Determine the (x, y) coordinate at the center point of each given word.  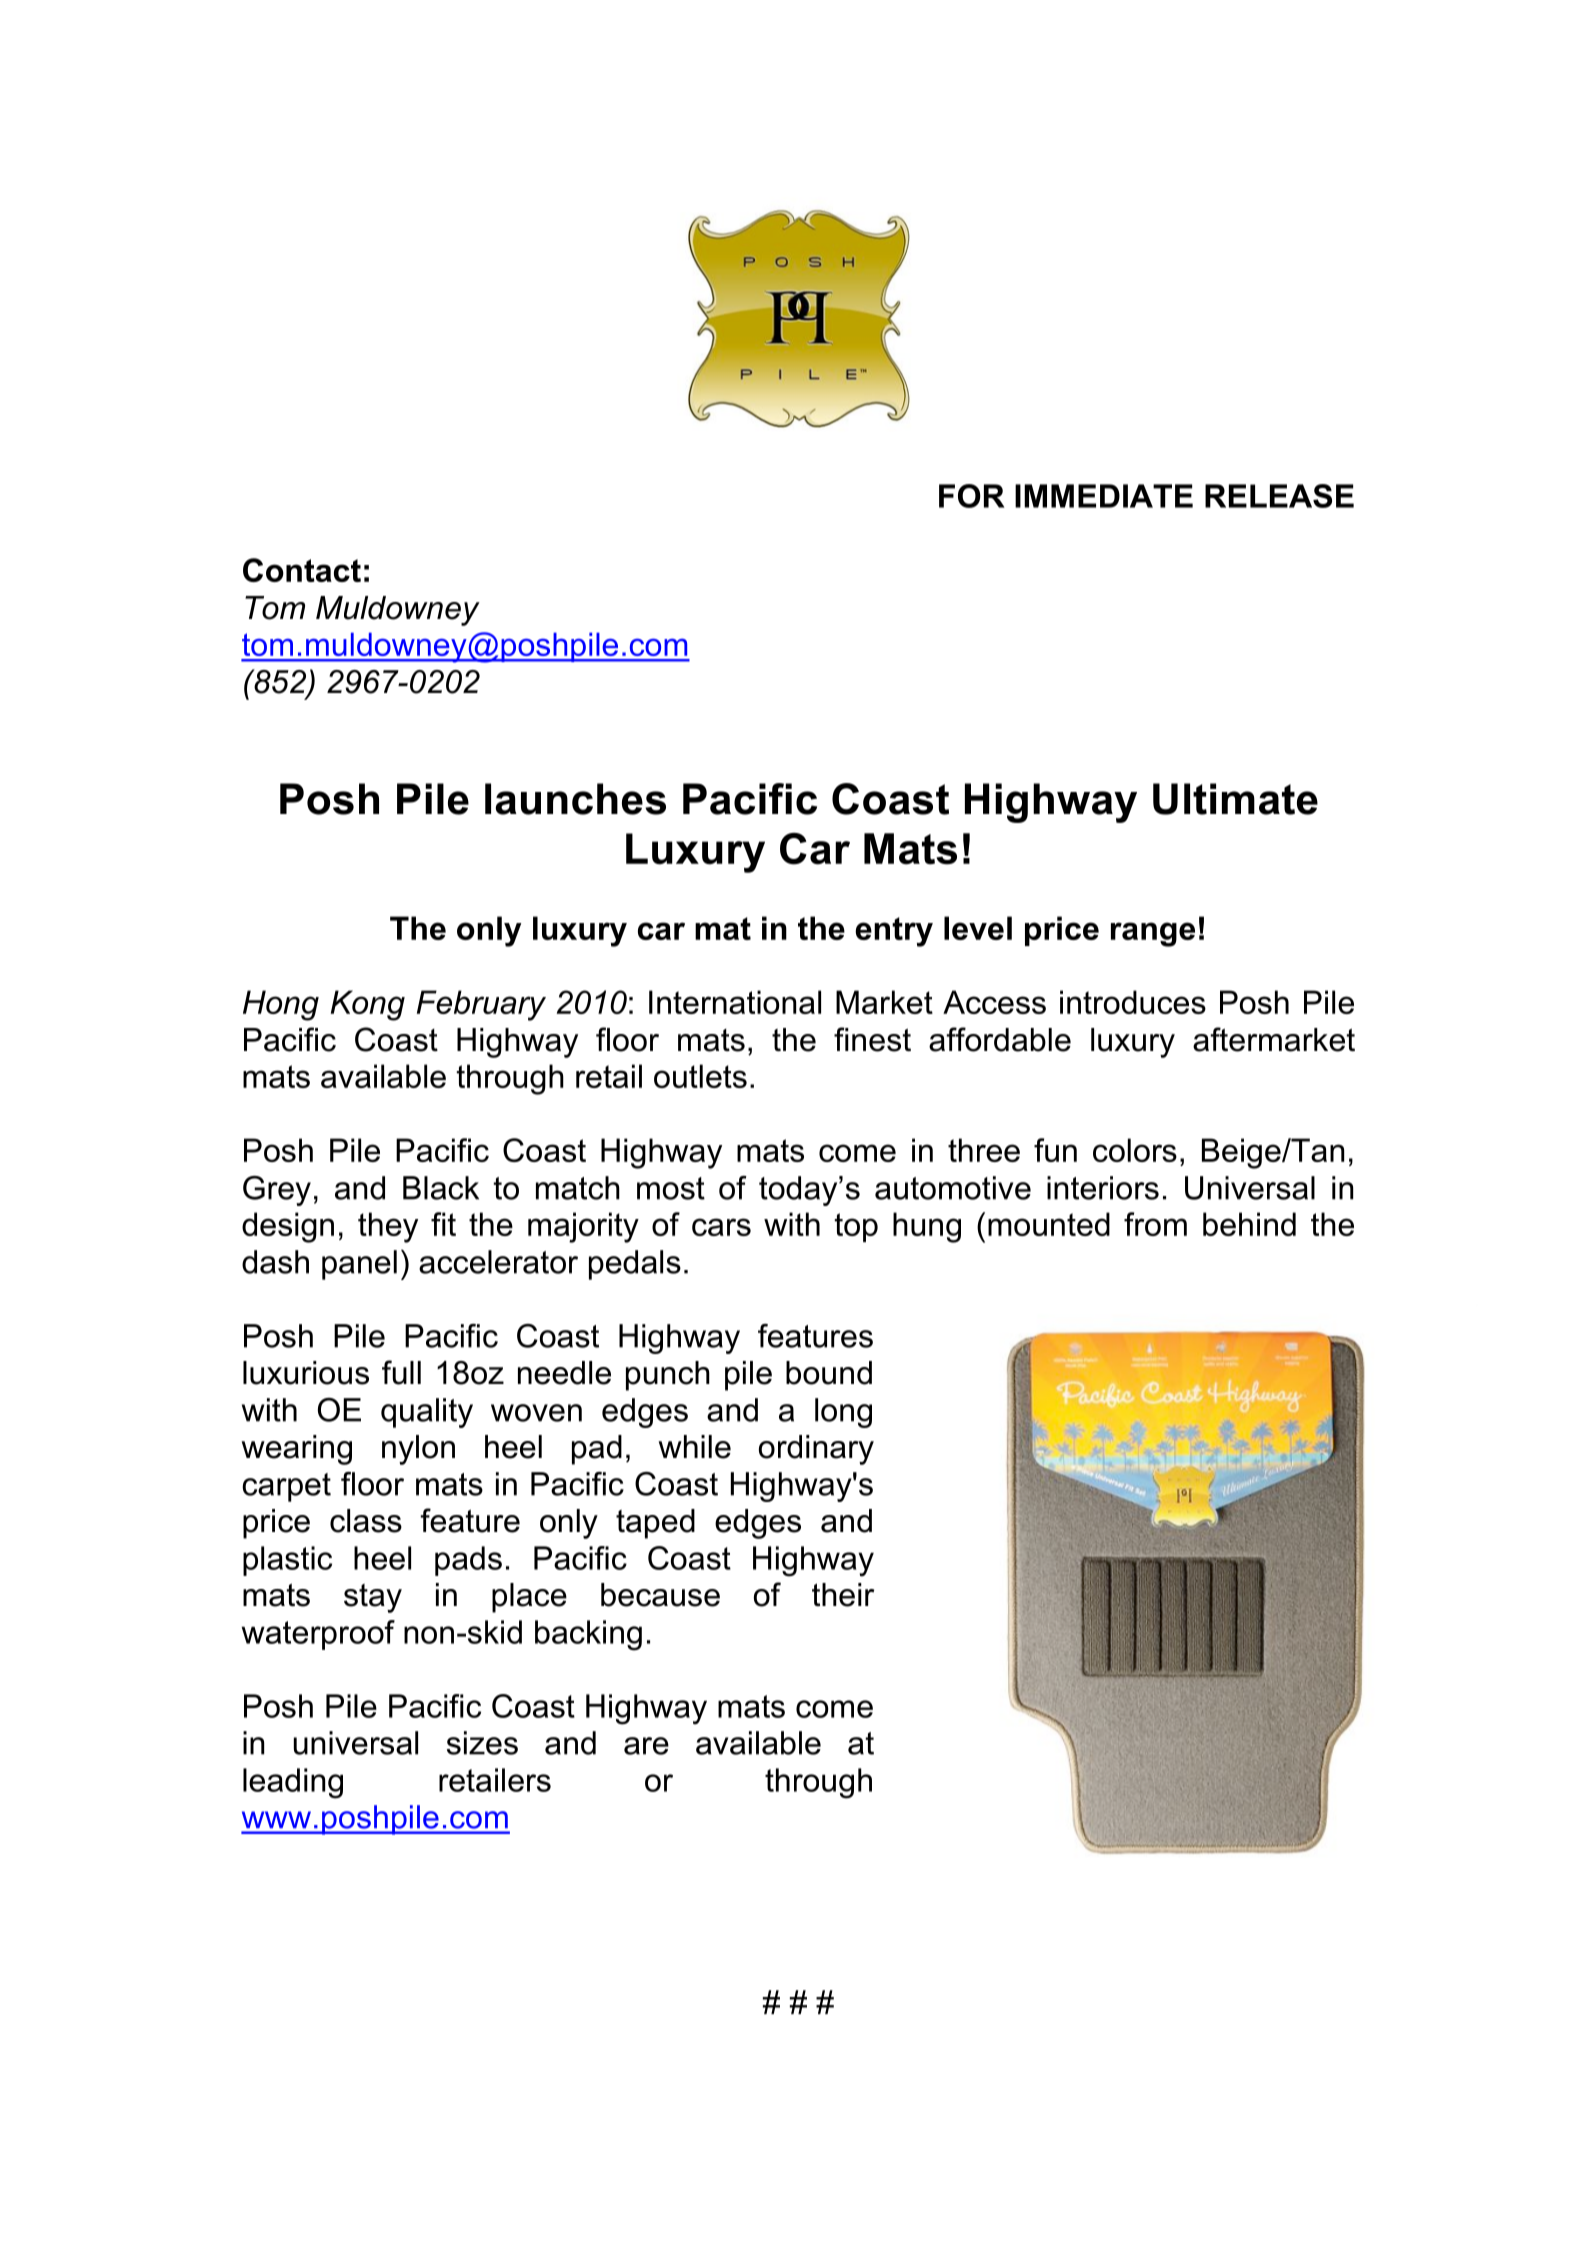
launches (575, 799)
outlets (700, 1076)
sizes (482, 1743)
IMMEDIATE (1104, 496)
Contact (302, 570)
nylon (418, 1450)
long (843, 1413)
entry (894, 932)
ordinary (816, 1450)
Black (441, 1188)
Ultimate (1235, 799)
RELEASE (1279, 496)
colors (1135, 1150)
